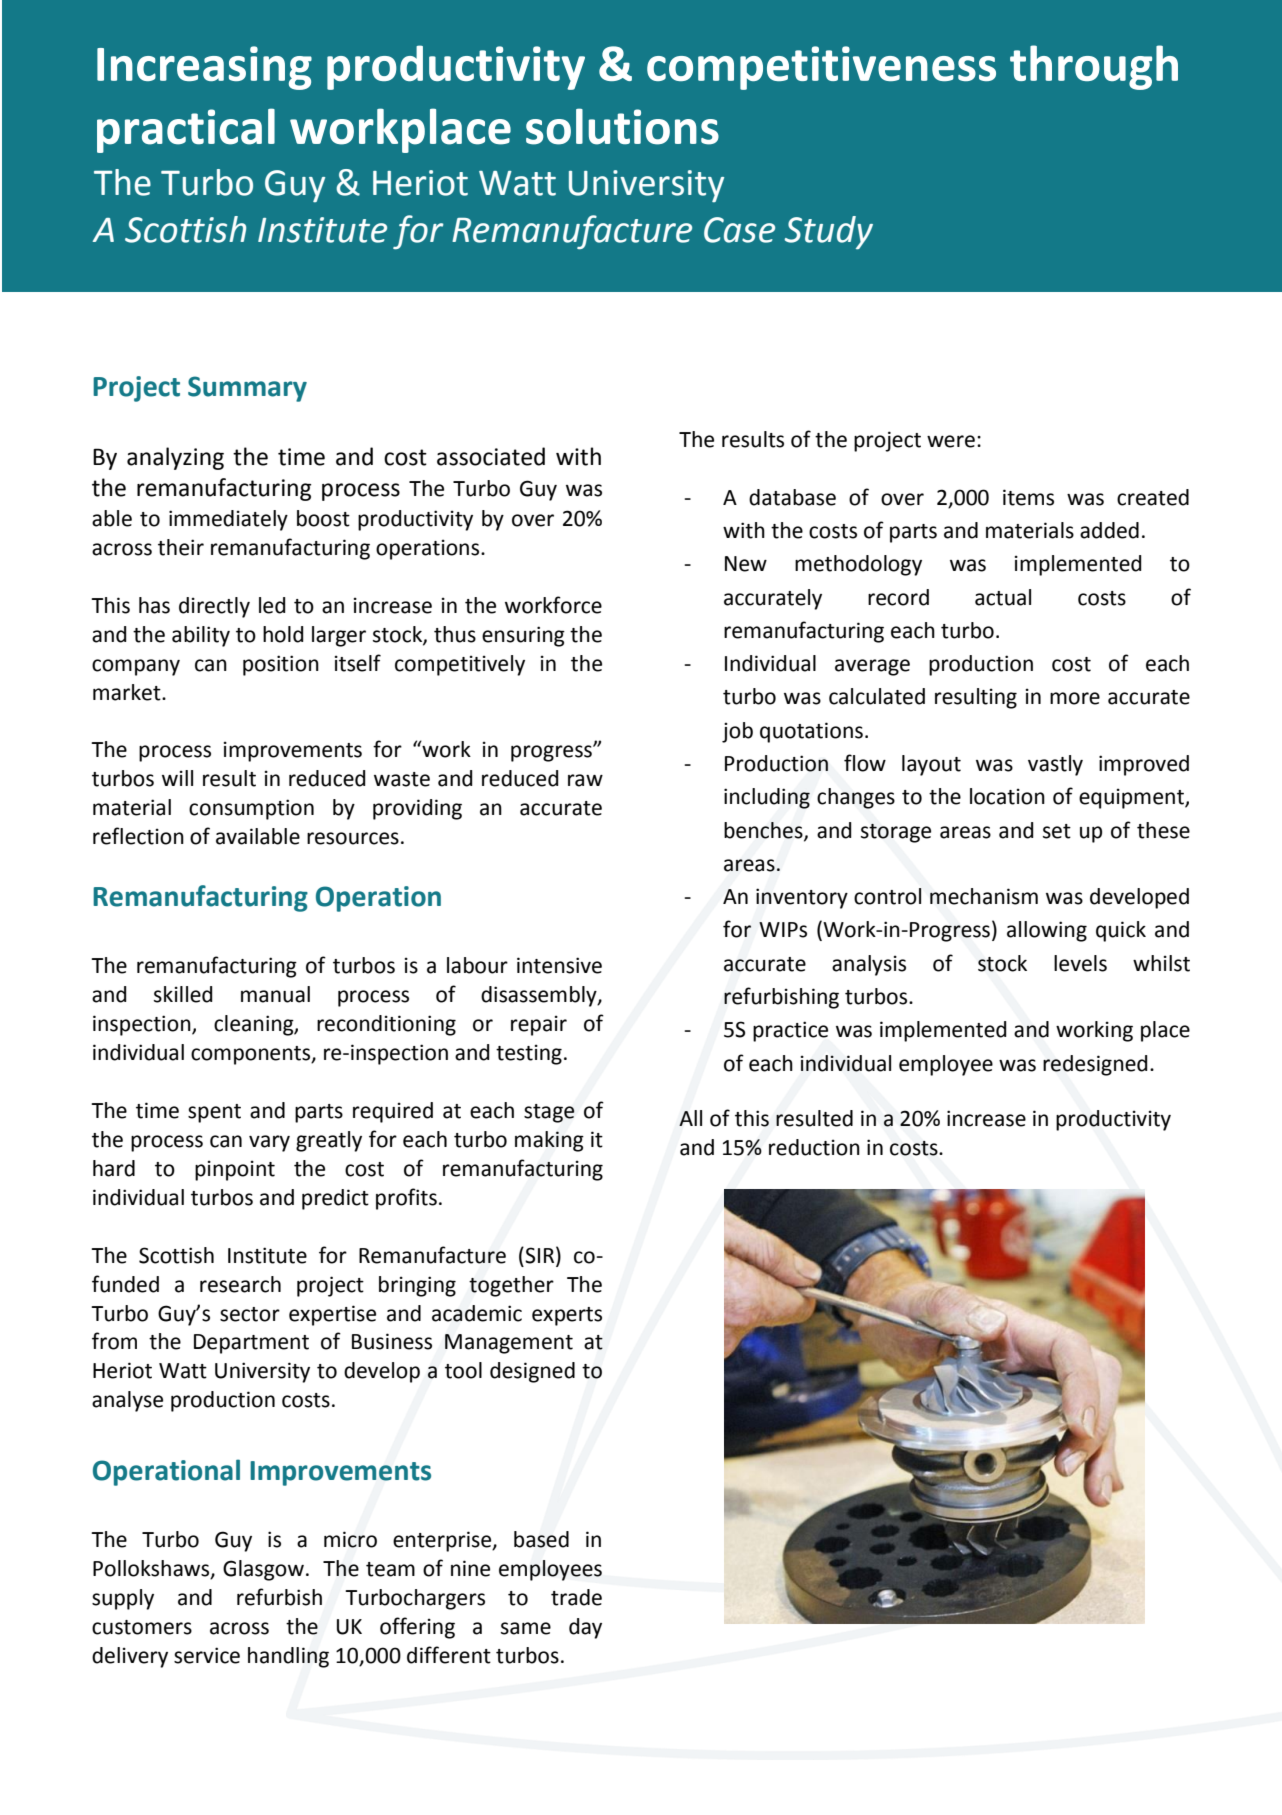  I want to click on ensuring, so click(523, 636).
